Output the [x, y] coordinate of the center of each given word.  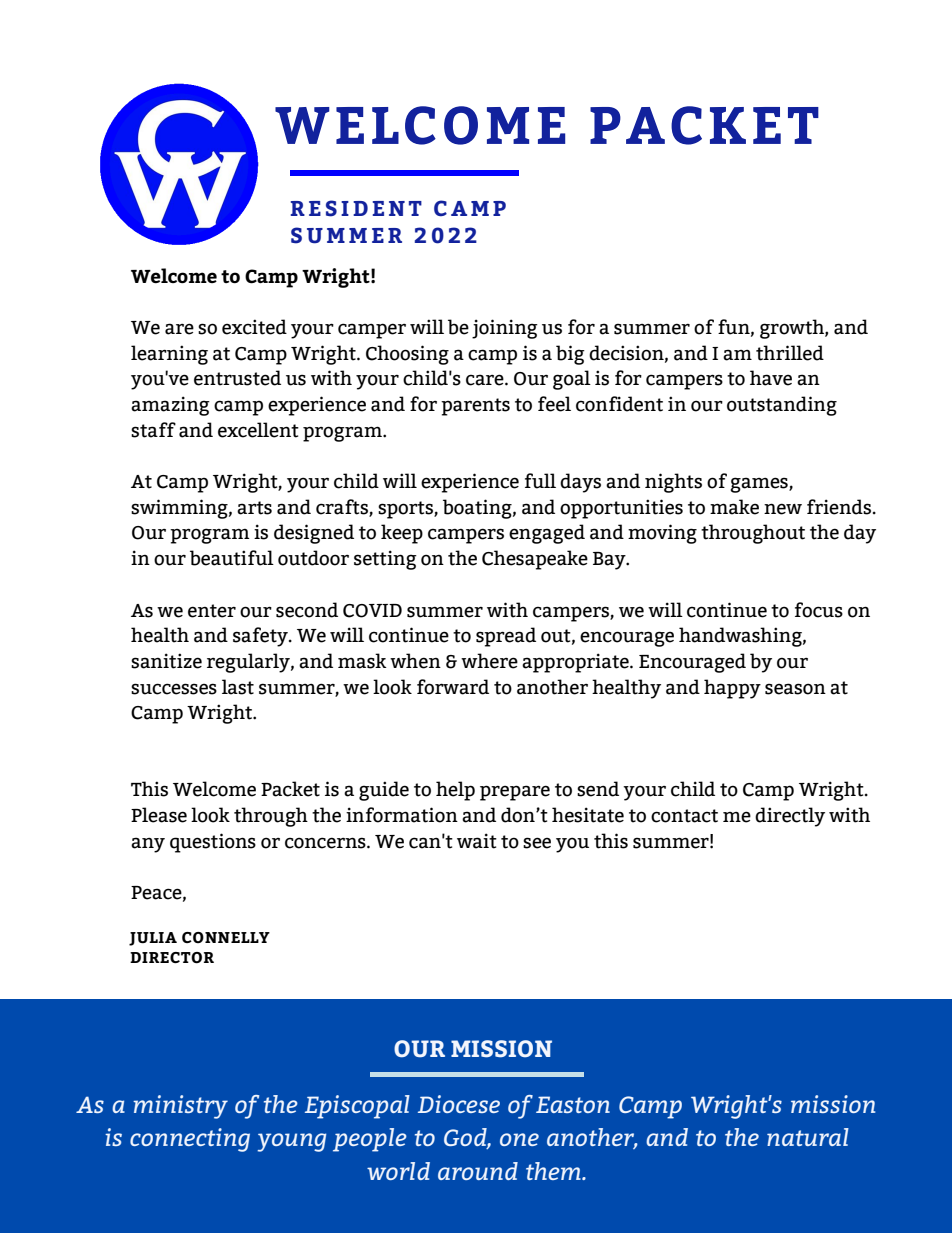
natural [808, 1137]
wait [477, 841]
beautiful [232, 558]
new [783, 509]
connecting [190, 1140]
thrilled [790, 353]
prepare [515, 793]
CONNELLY [226, 937]
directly [790, 817]
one [519, 1139]
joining [505, 329]
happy [732, 689]
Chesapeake [535, 560]
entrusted [237, 378]
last [238, 687]
